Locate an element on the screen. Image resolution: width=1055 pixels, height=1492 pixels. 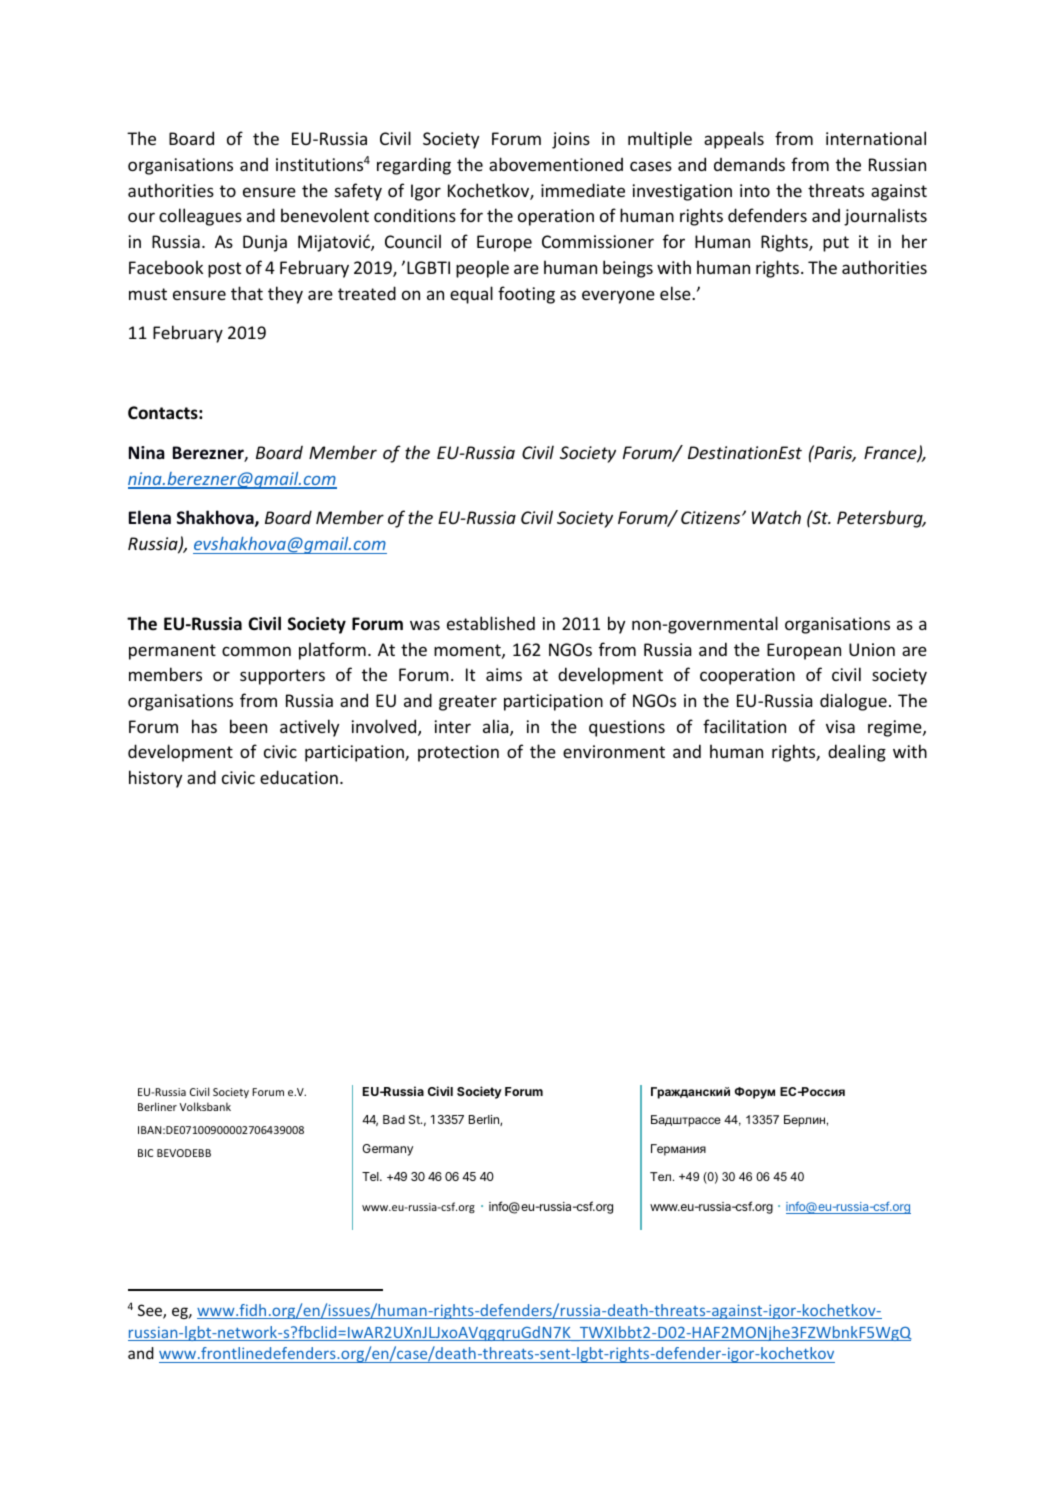
abovementioned is located at coordinates (556, 164).
